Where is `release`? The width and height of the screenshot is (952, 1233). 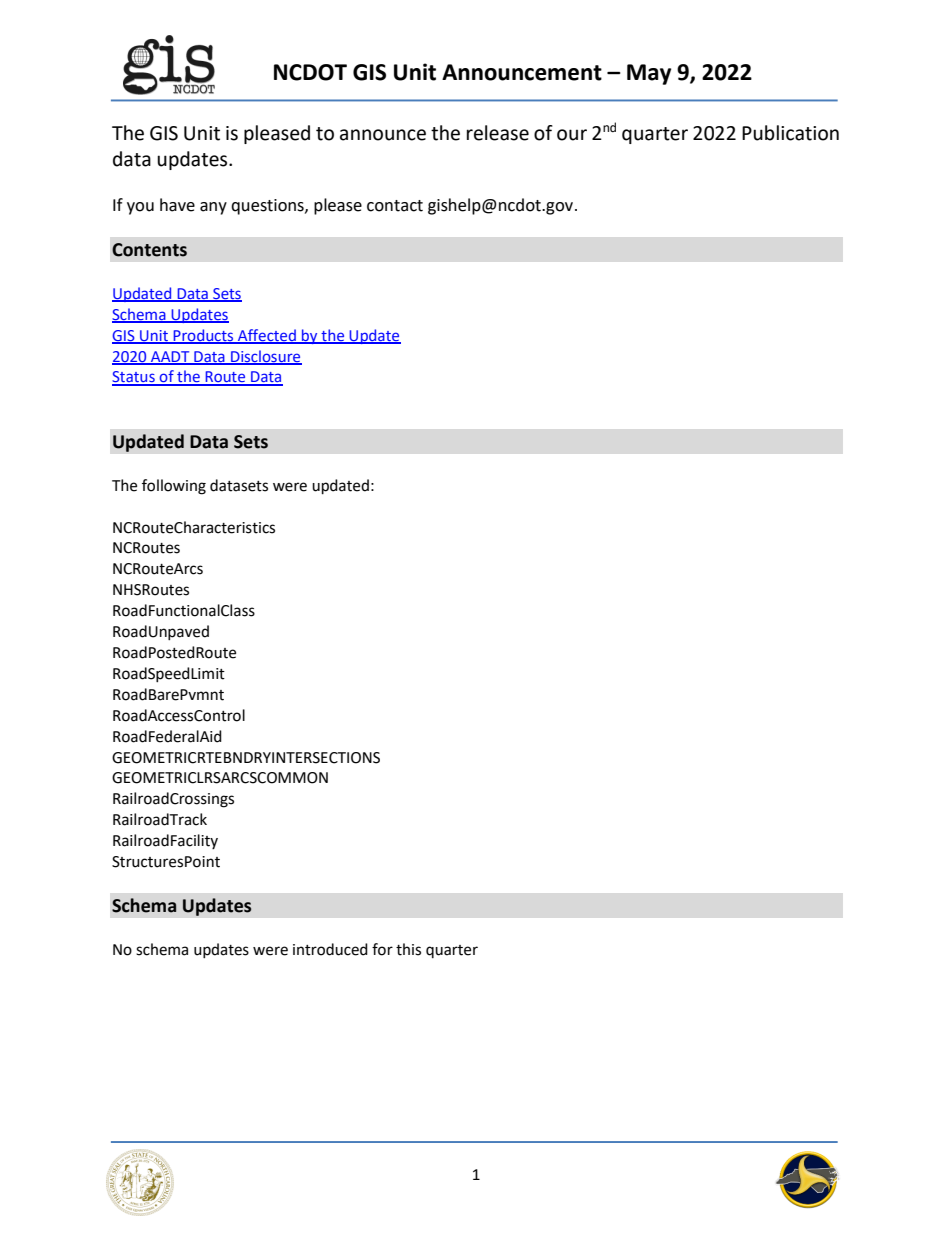
release is located at coordinates (498, 133).
